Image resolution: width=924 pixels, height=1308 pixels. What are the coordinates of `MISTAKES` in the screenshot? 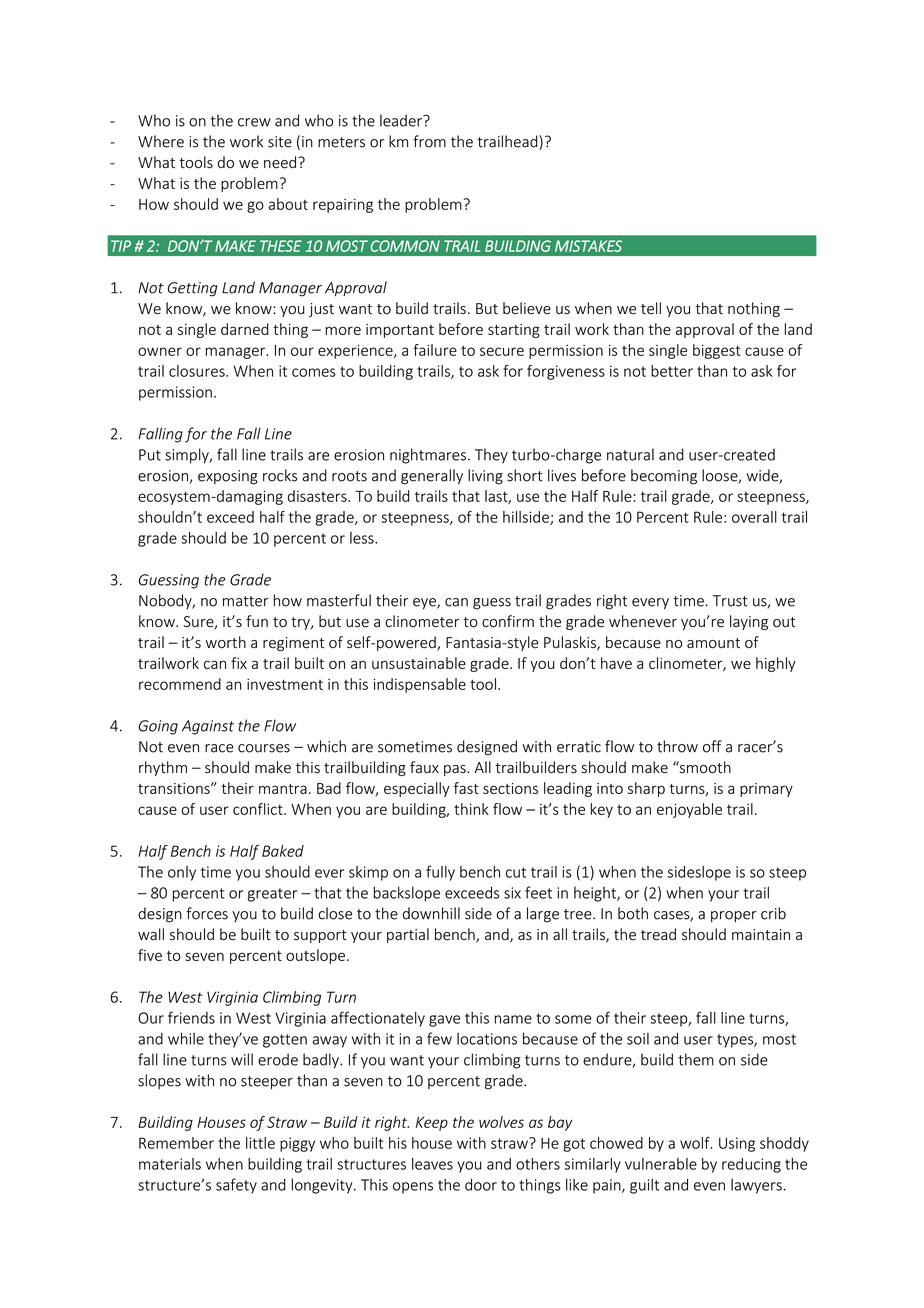 It's located at (588, 246).
